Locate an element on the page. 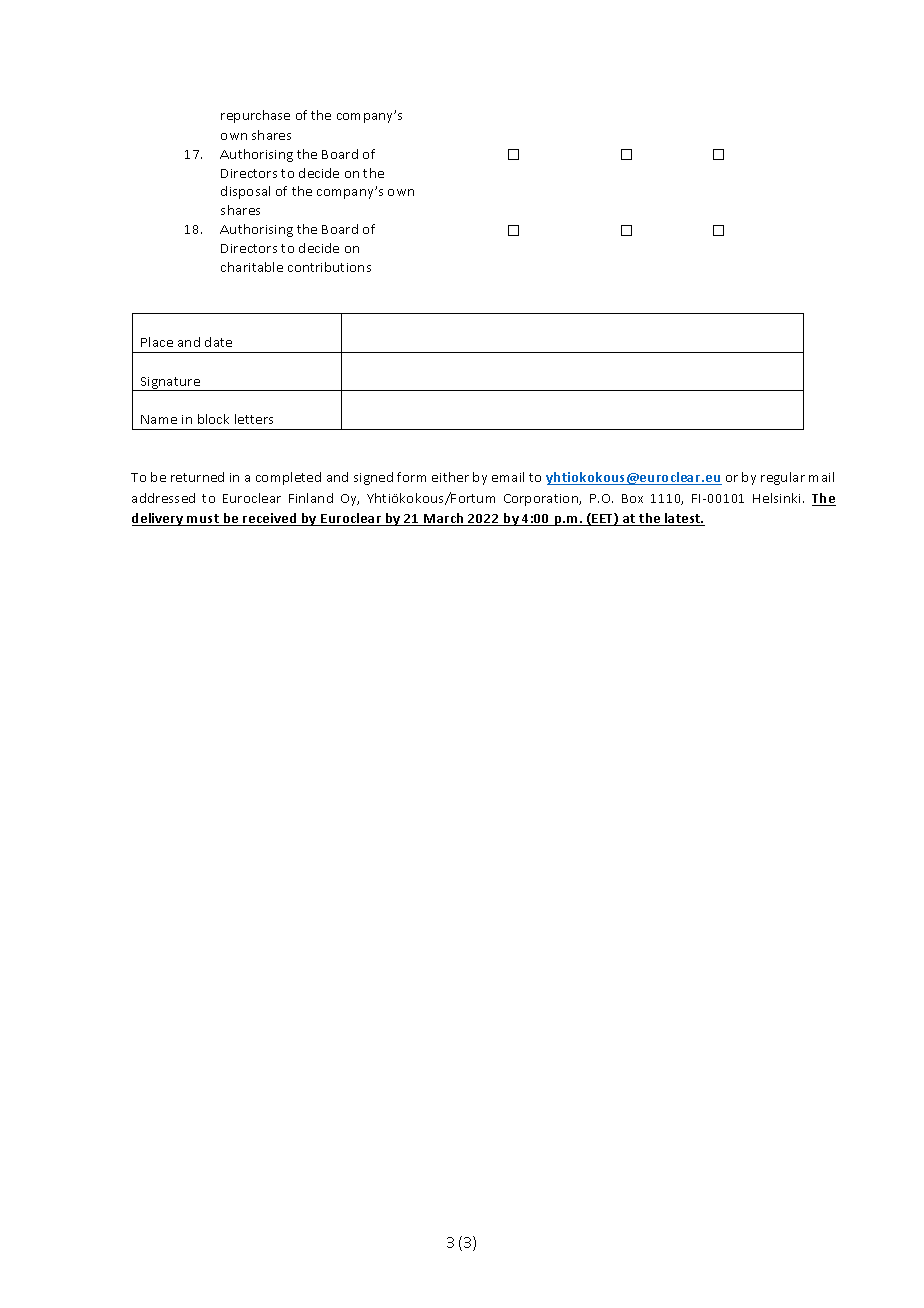 This image has height=1308, width=924. Helsinki is located at coordinates (776, 498).
